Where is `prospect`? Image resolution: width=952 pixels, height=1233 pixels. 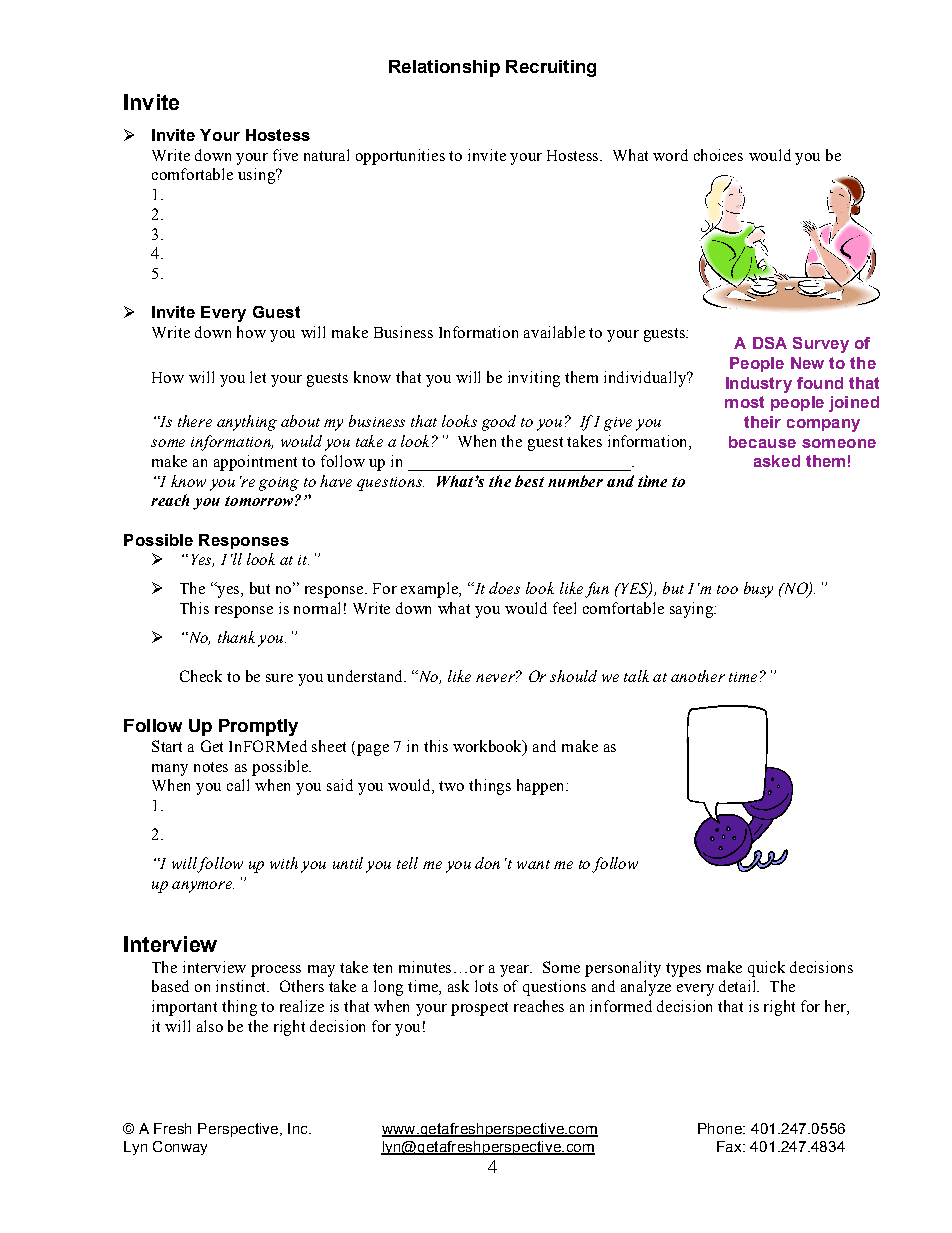 prospect is located at coordinates (479, 1009).
